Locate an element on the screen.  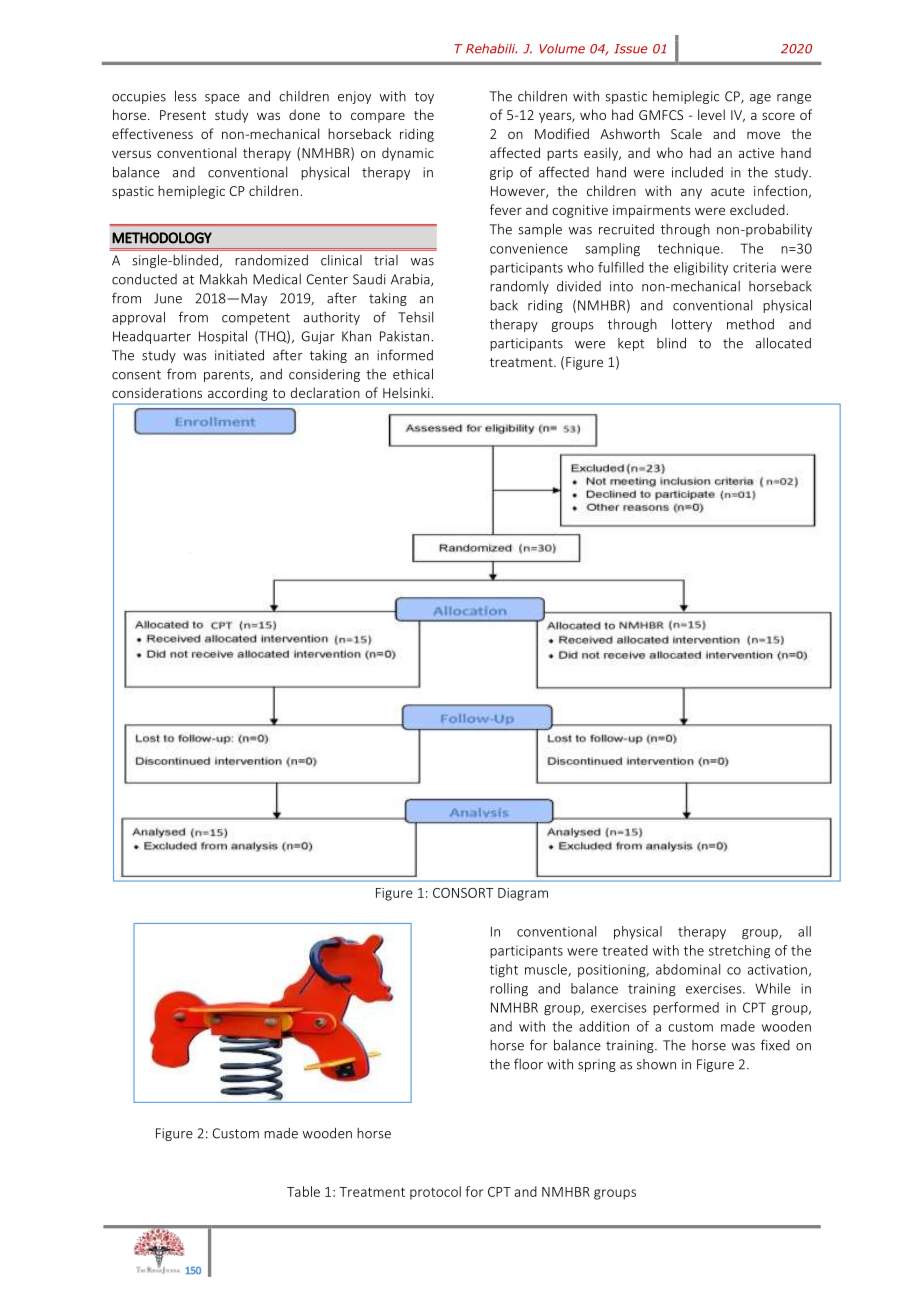
space is located at coordinates (222, 99).
